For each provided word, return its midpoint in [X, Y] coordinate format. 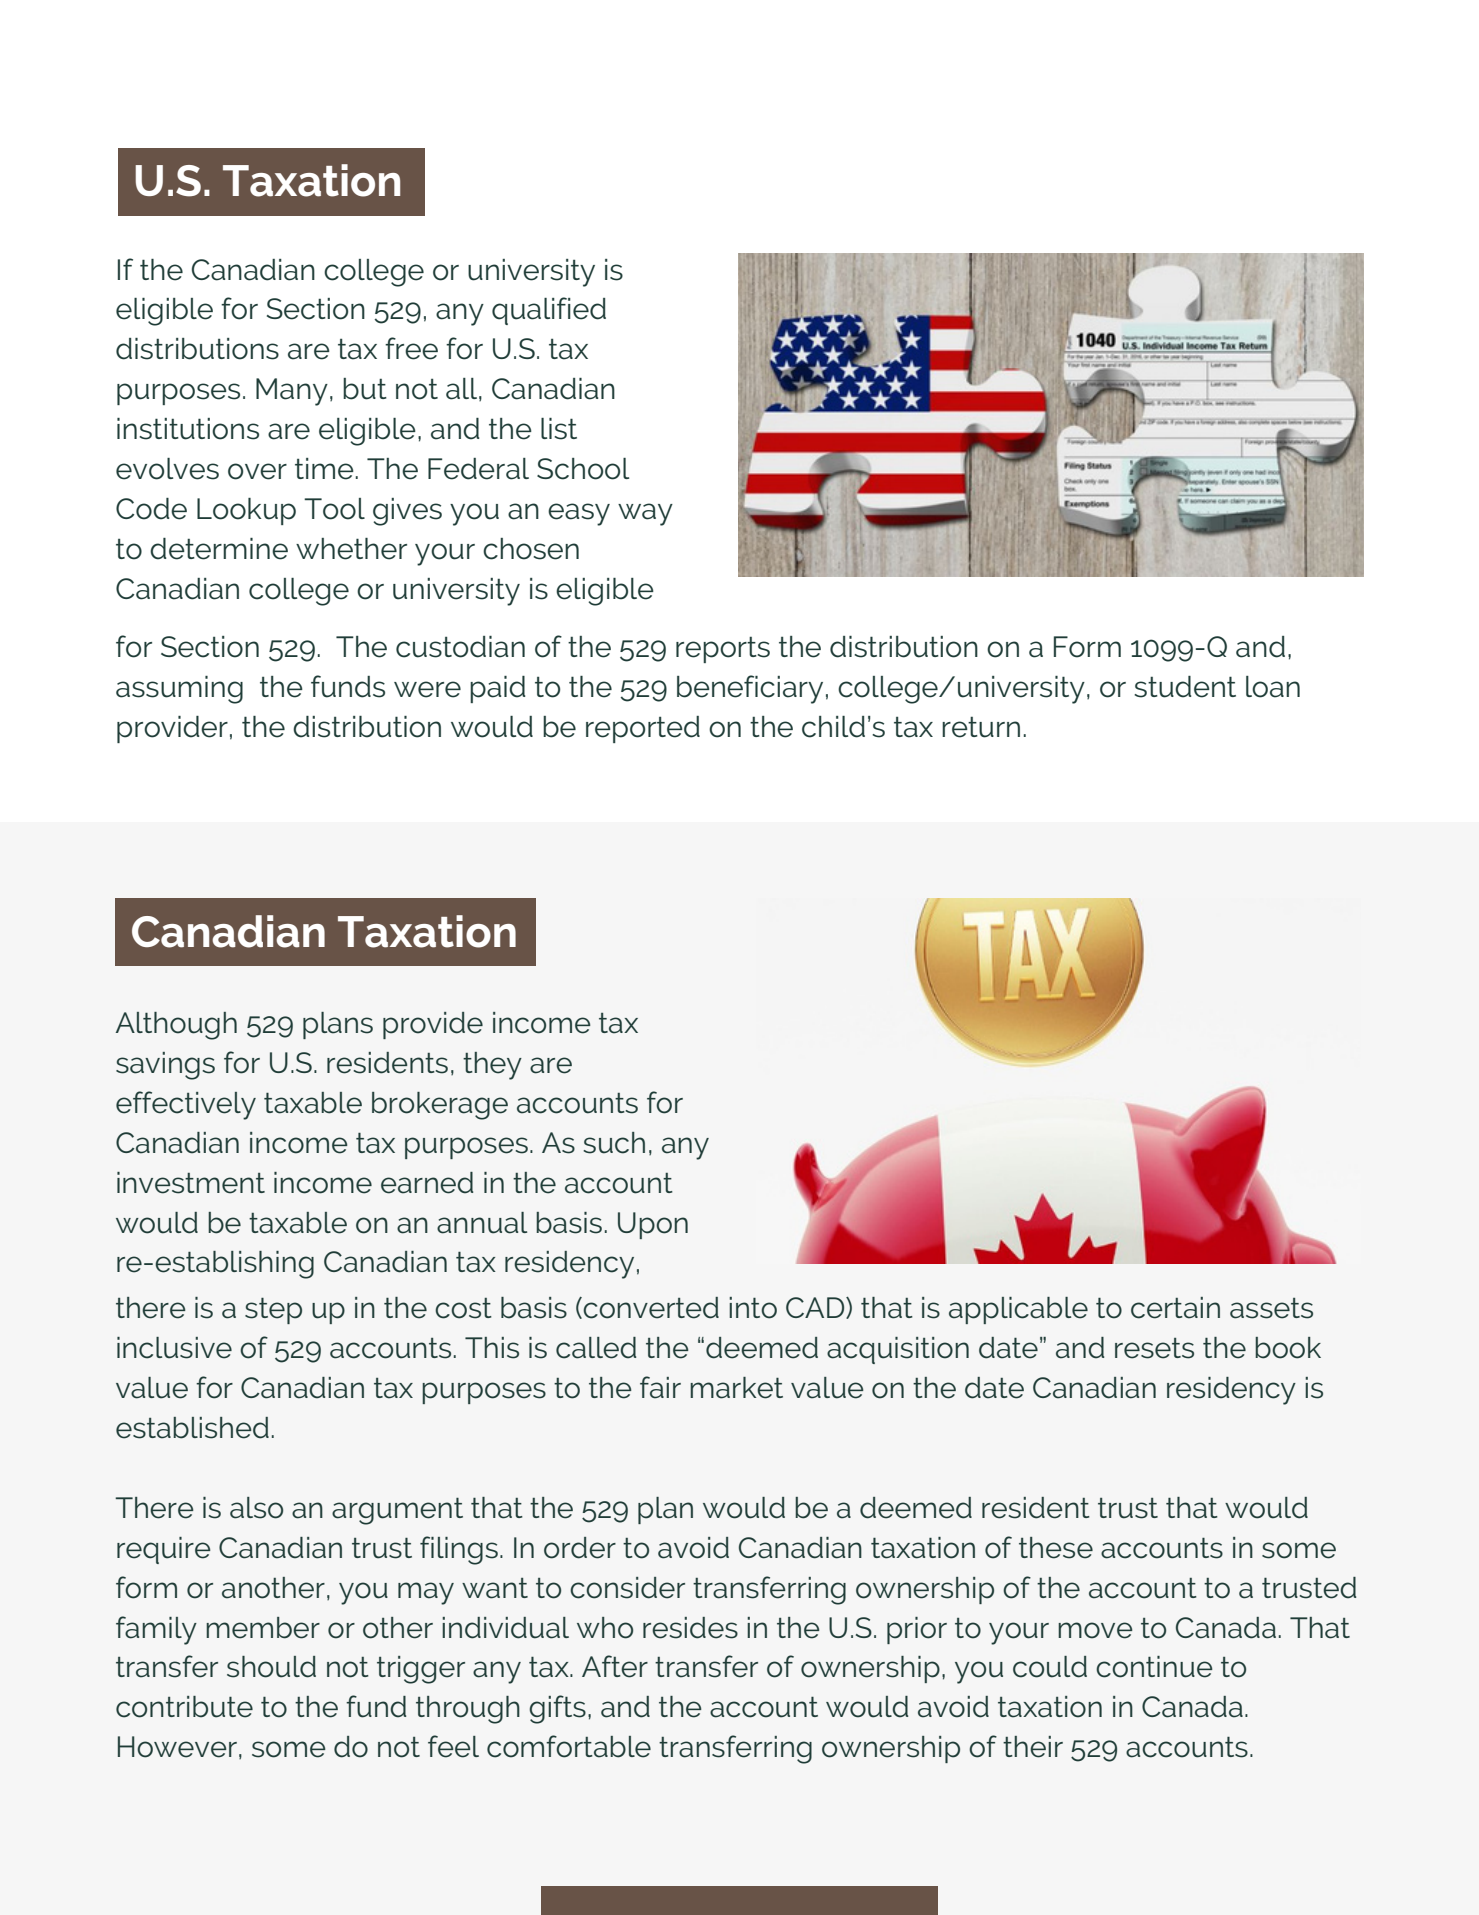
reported [643, 729]
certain [1175, 1308]
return [981, 727]
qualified [549, 311]
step [273, 1310]
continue [1154, 1667]
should [271, 1667]
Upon [653, 1225]
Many [292, 392]
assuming [179, 690]
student [1185, 687]
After [615, 1666]
